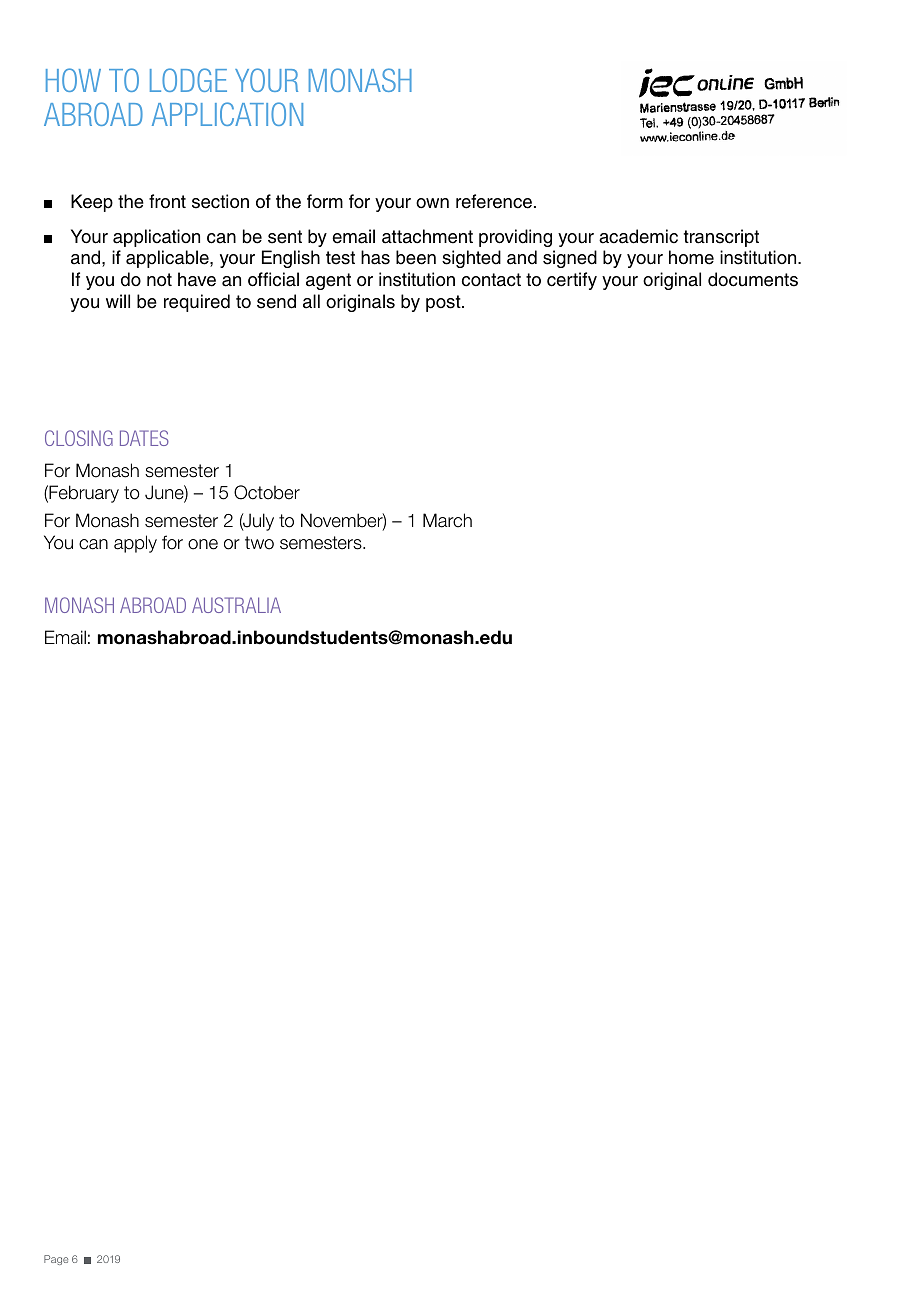 The image size is (924, 1308). Describe the element at coordinates (638, 236) in the screenshot. I see `academic` at that location.
